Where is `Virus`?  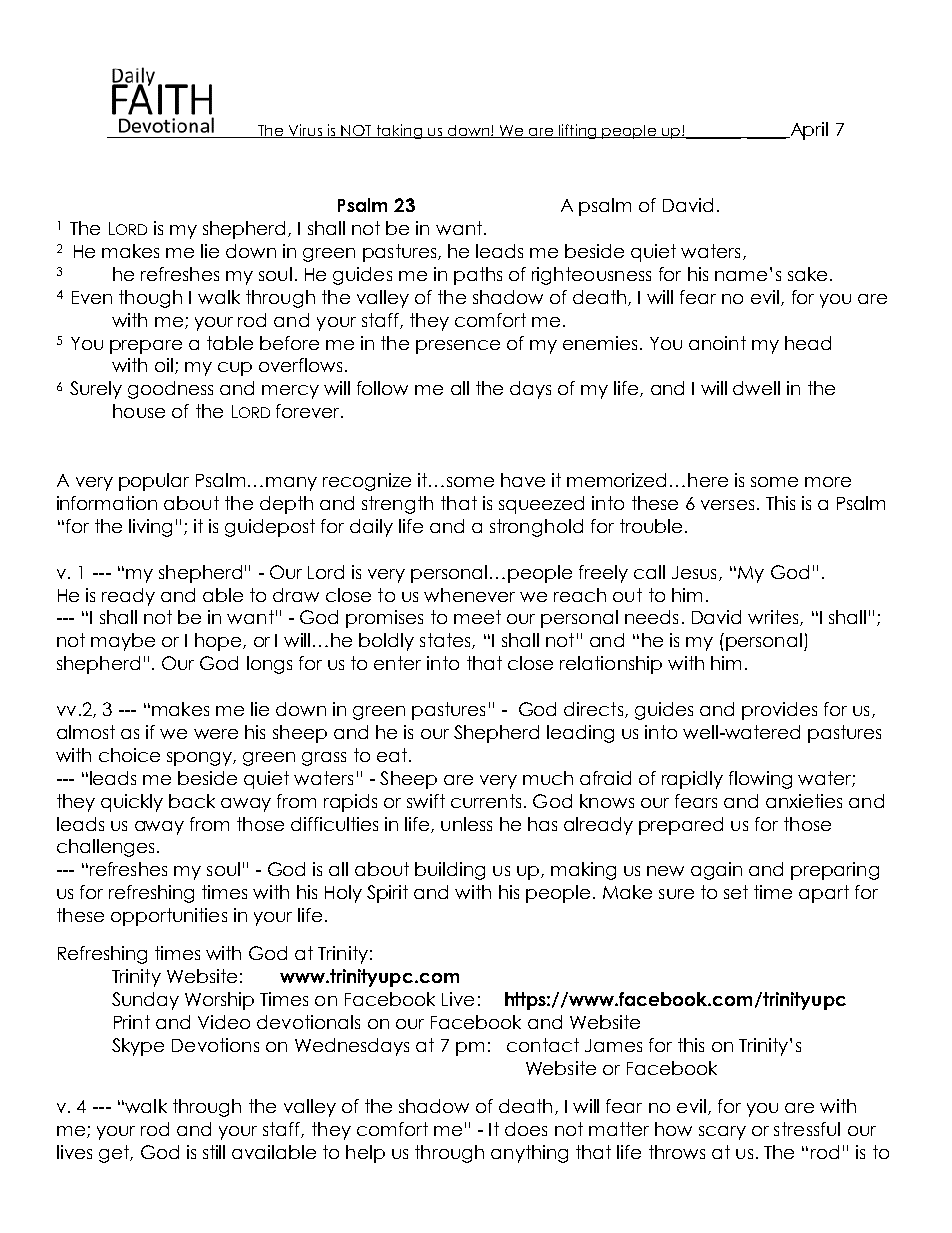 Virus is located at coordinates (305, 131).
